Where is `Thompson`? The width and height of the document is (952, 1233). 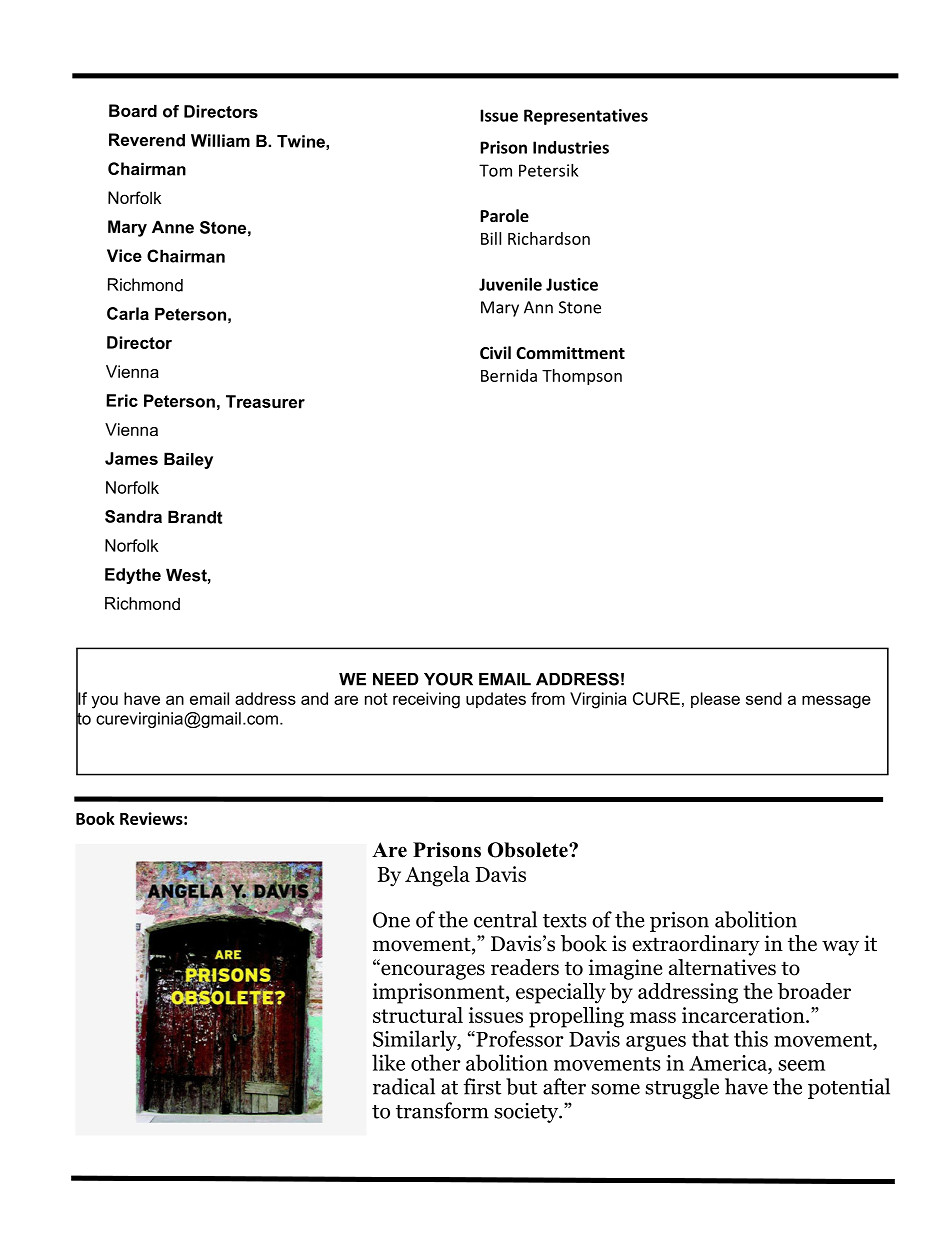
Thompson is located at coordinates (582, 377).
